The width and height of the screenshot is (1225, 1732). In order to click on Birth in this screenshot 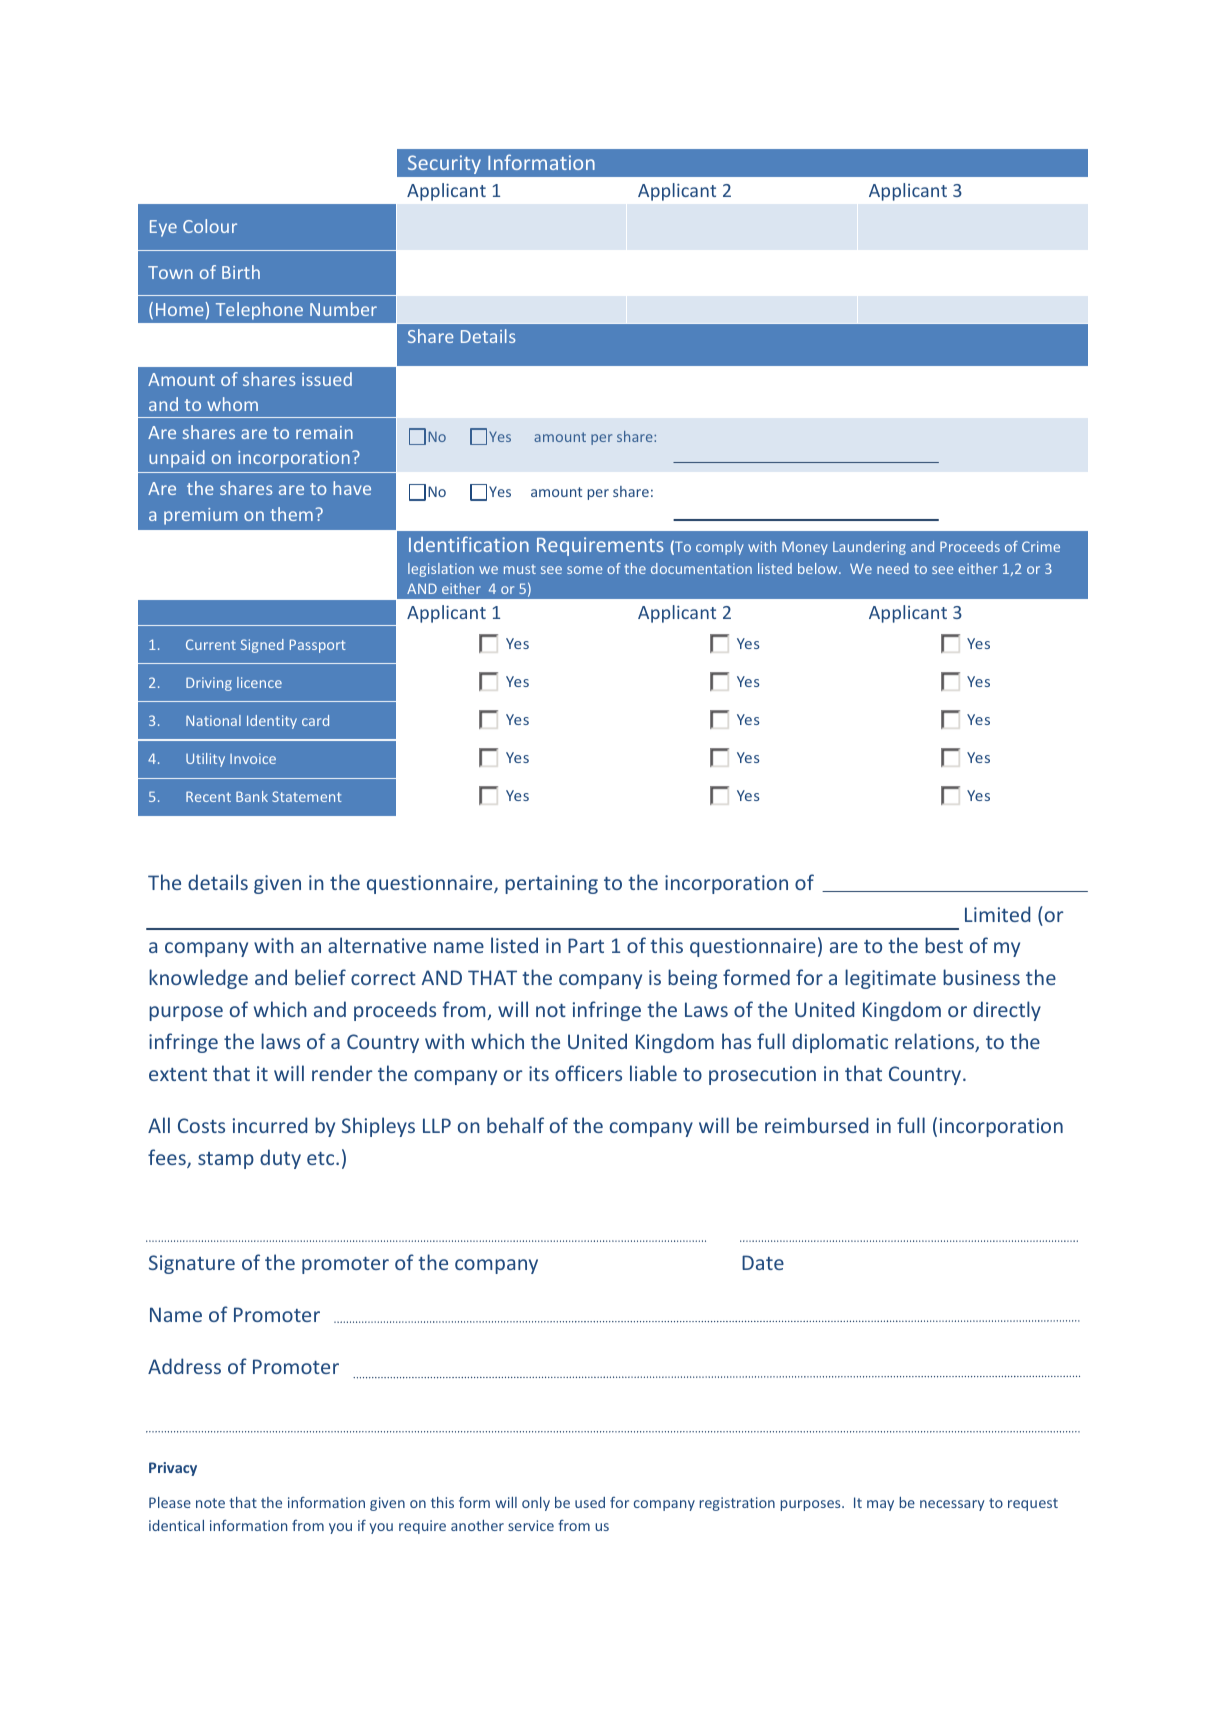, I will do `click(241, 272)`.
